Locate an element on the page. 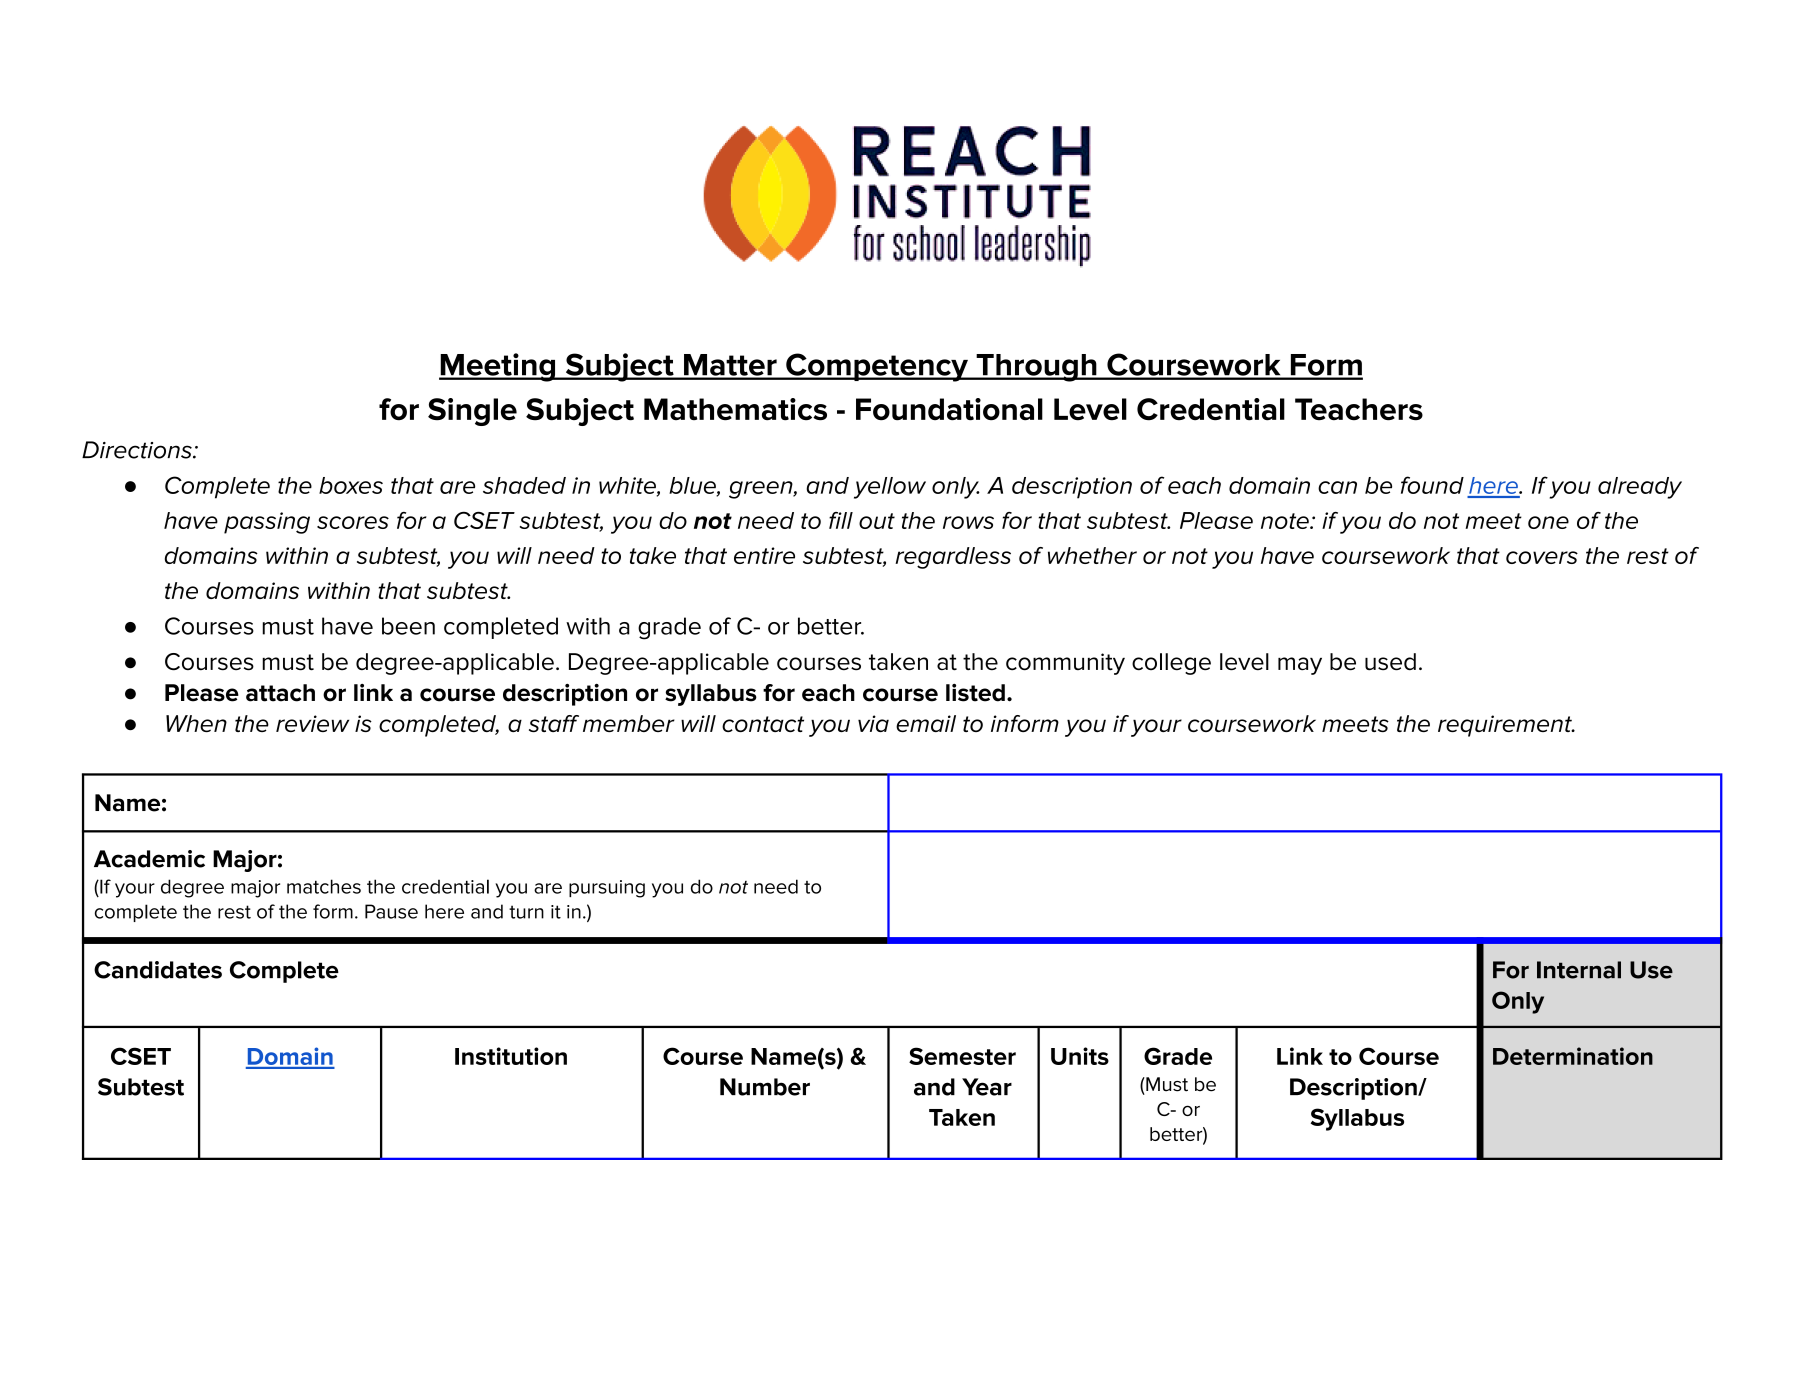 The image size is (1802, 1392). Academic is located at coordinates (149, 859).
